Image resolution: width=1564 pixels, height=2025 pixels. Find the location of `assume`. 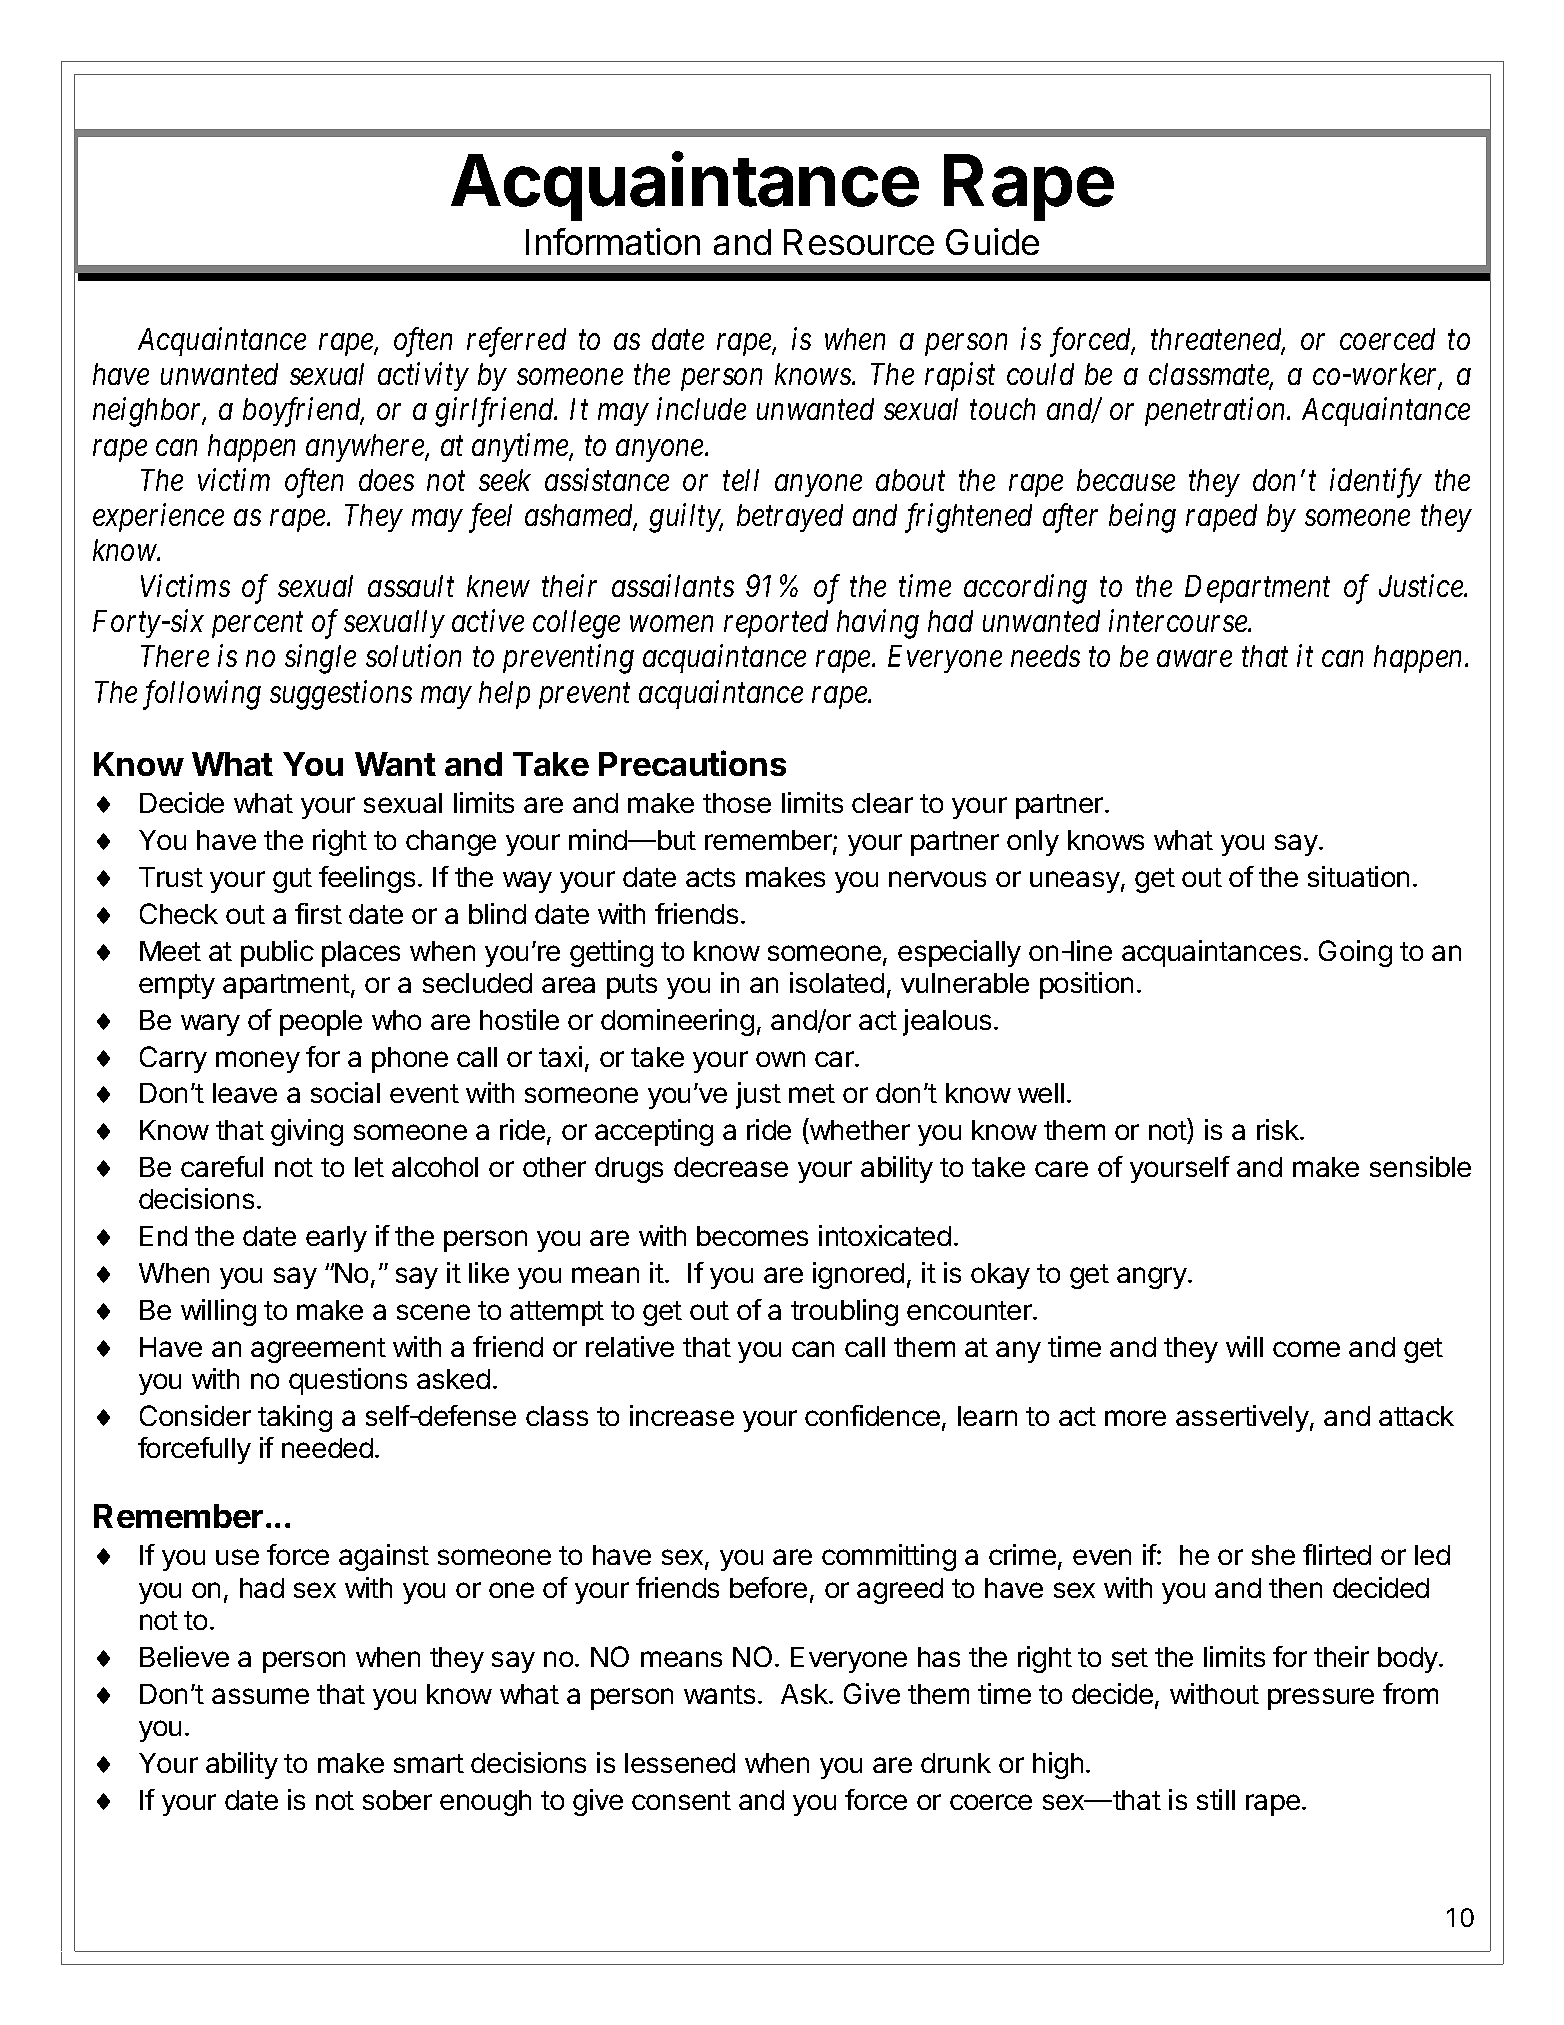

assume is located at coordinates (260, 1696).
